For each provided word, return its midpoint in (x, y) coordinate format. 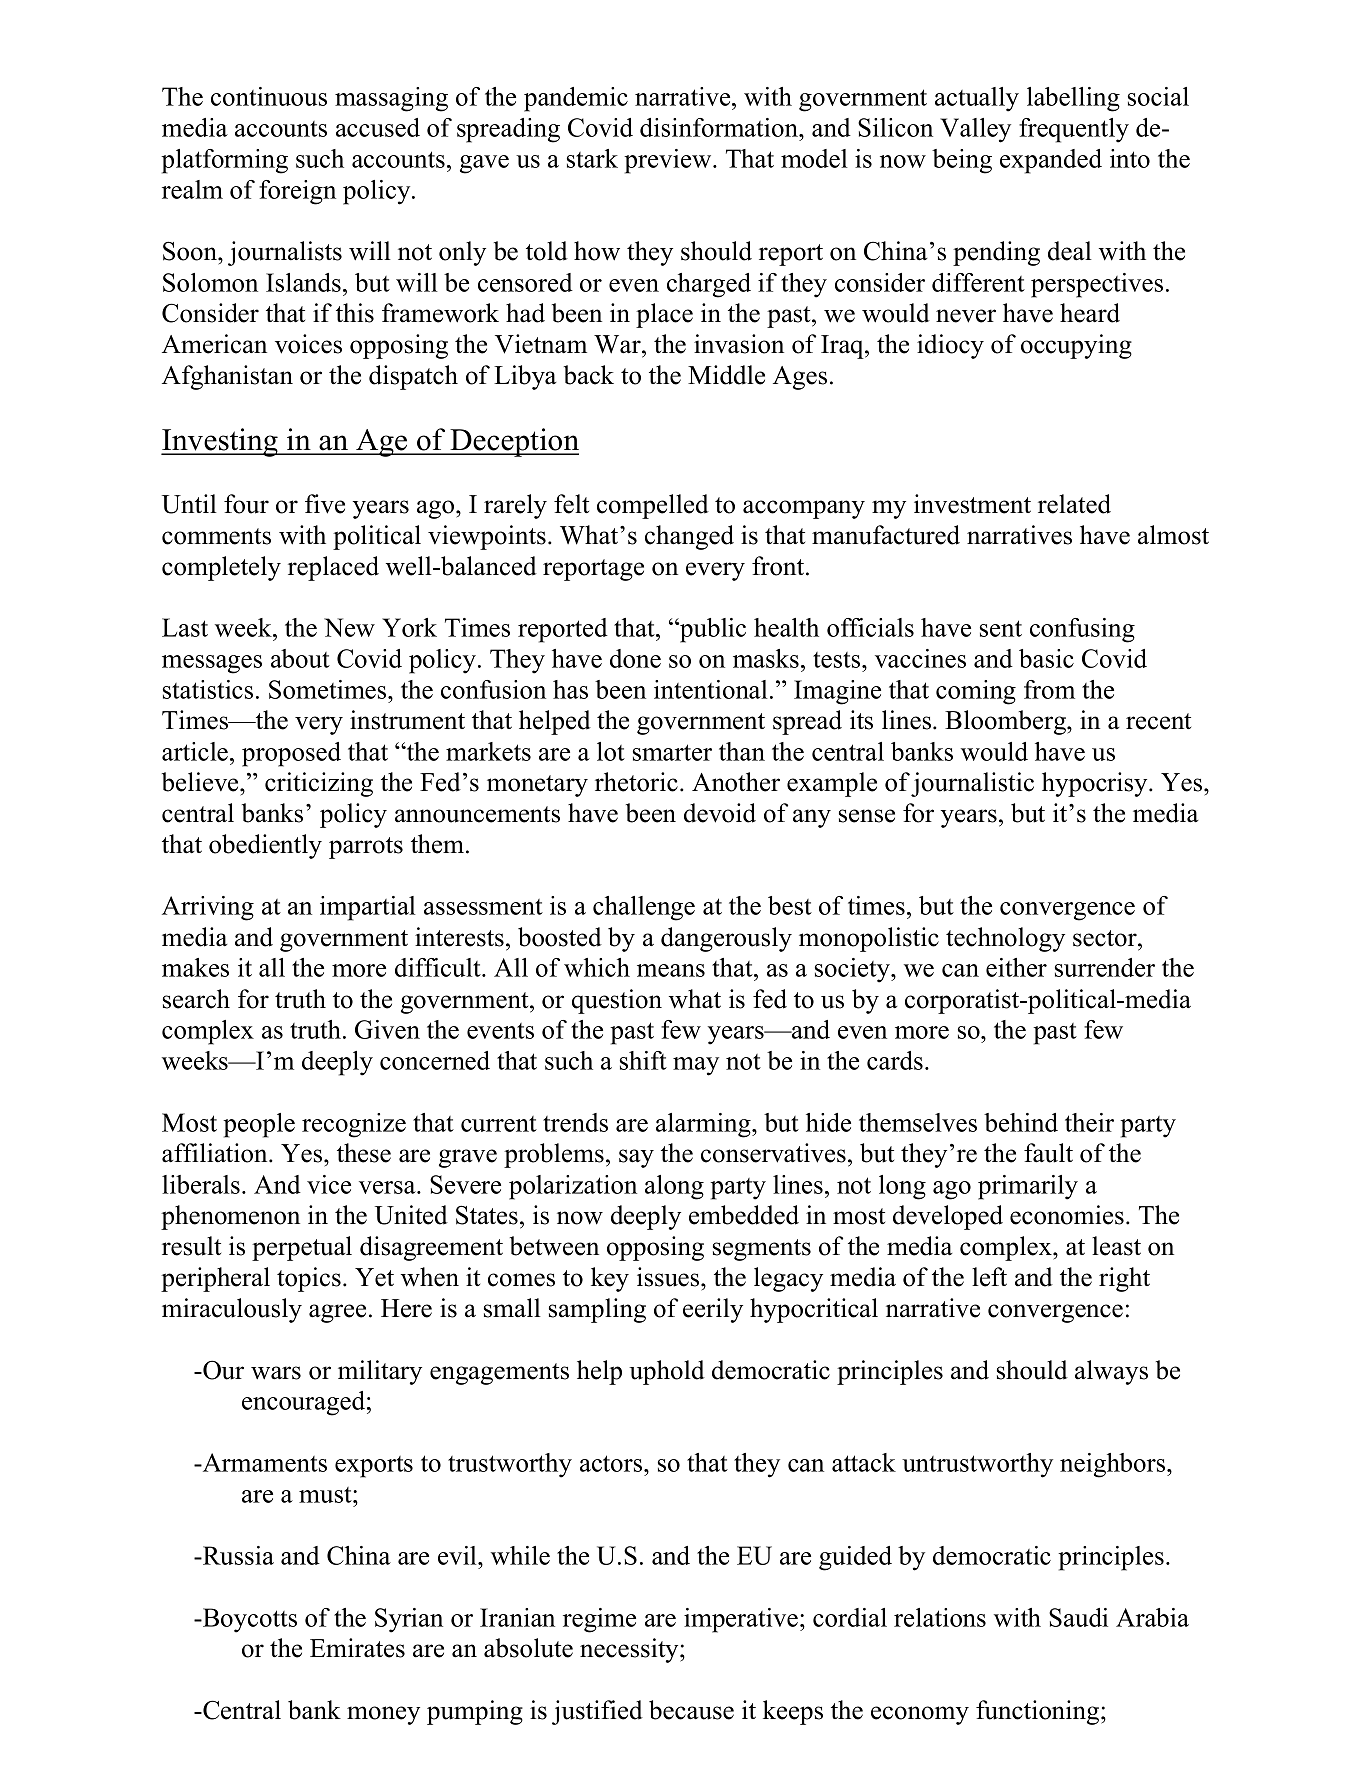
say (636, 1158)
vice (329, 1184)
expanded (1051, 161)
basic (1046, 658)
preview (669, 161)
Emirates (357, 1648)
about (300, 658)
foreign (297, 192)
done (635, 658)
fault (1048, 1153)
